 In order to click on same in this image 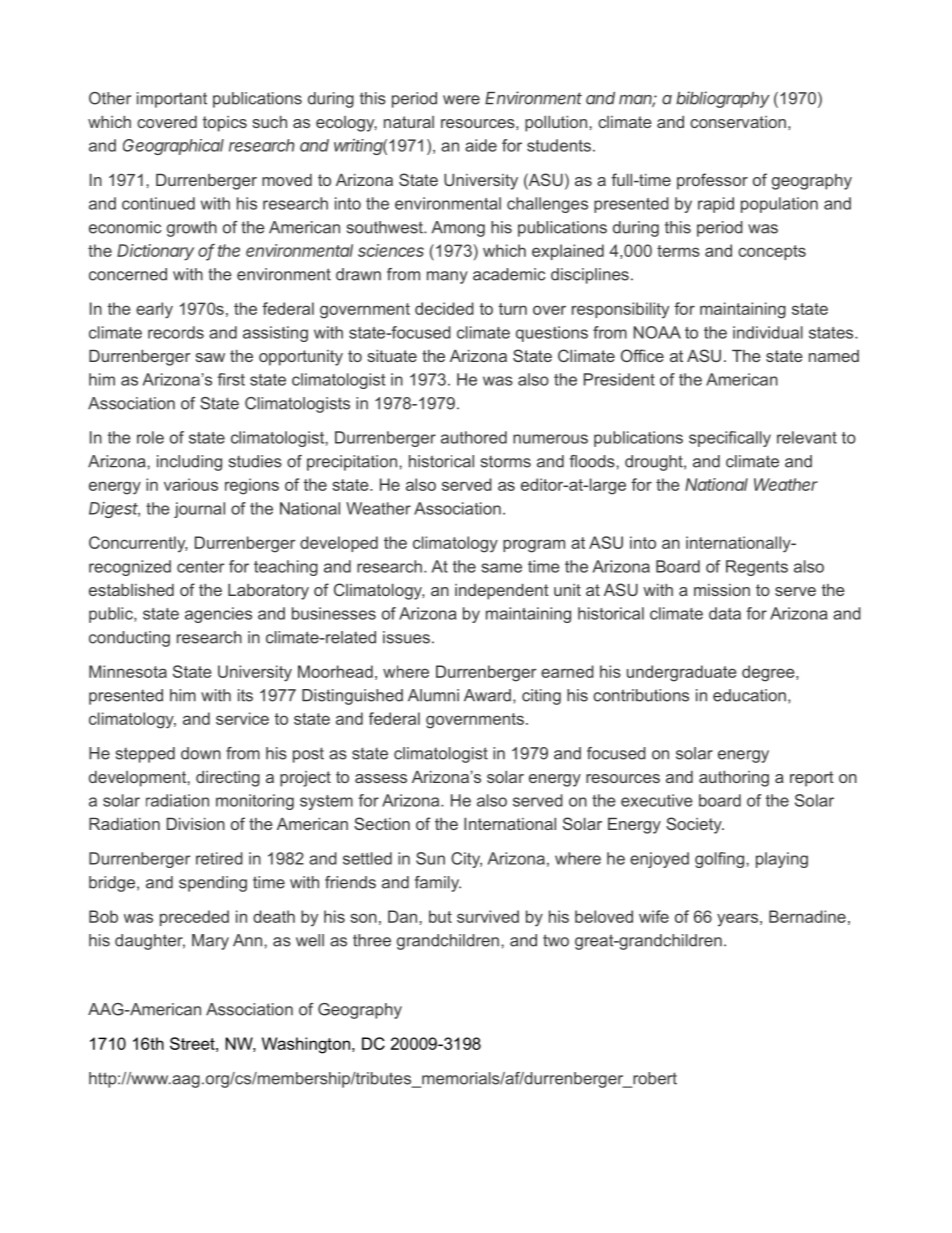, I will do `click(501, 568)`.
